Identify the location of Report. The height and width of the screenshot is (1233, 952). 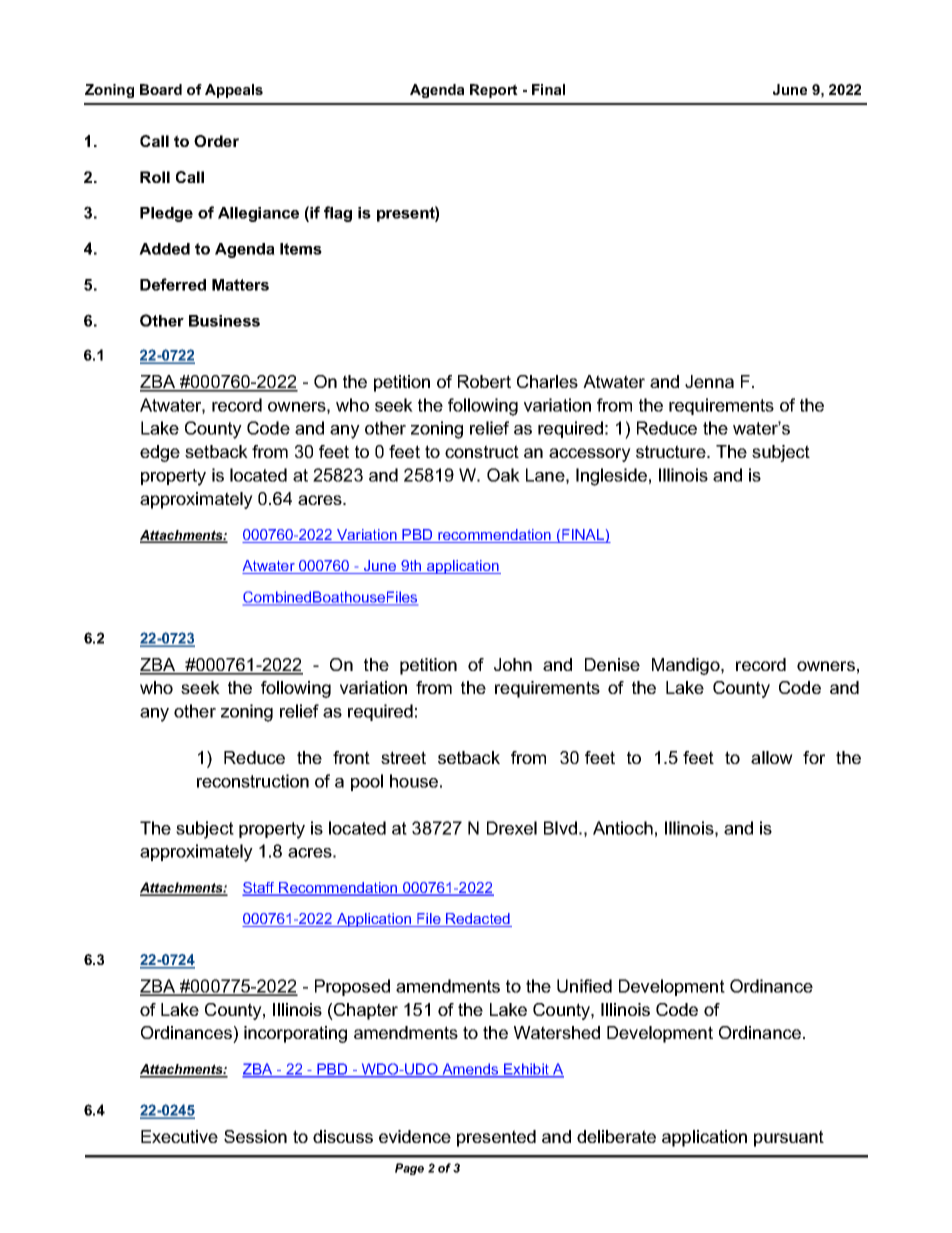
(494, 91).
